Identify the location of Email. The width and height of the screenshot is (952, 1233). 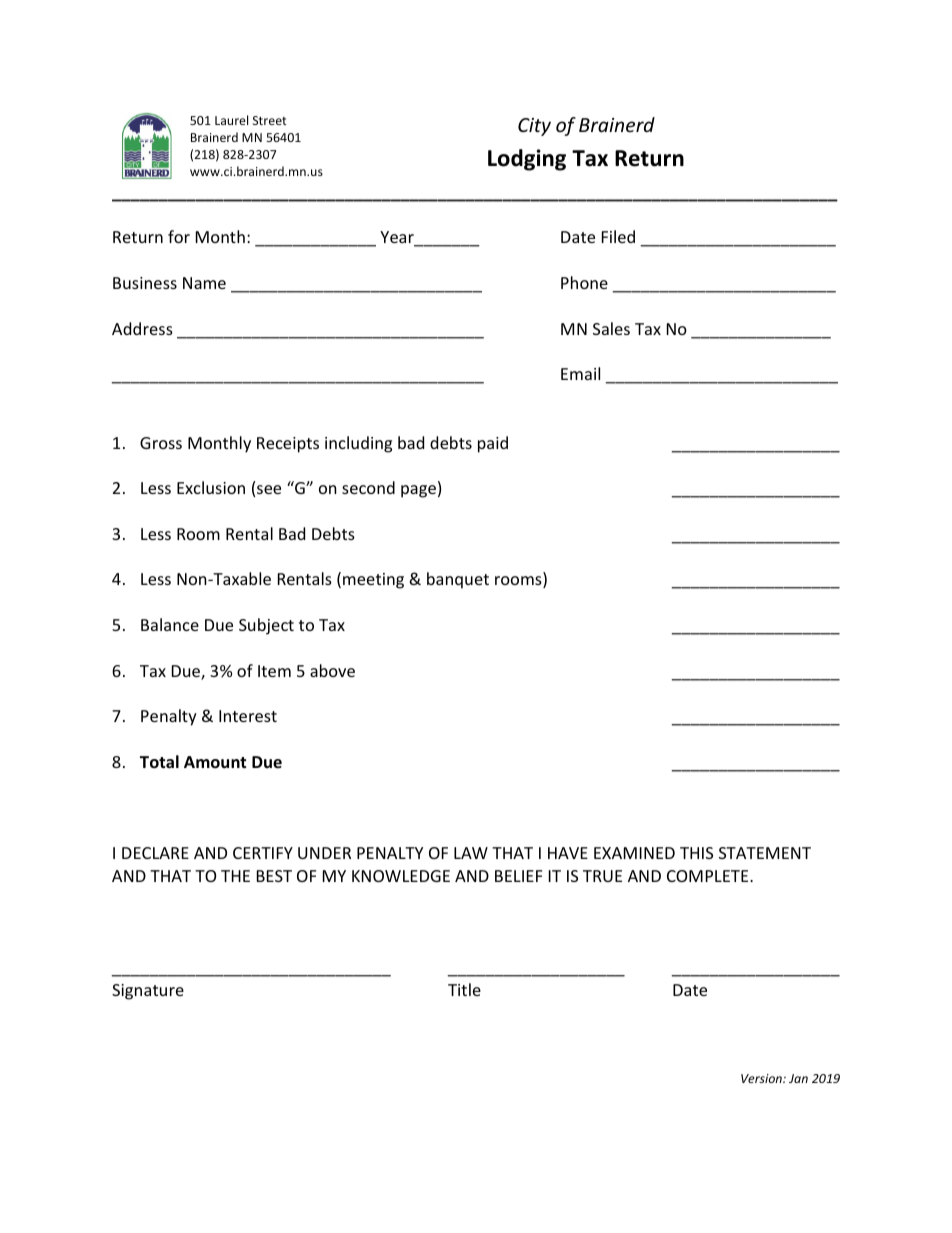
(580, 373).
